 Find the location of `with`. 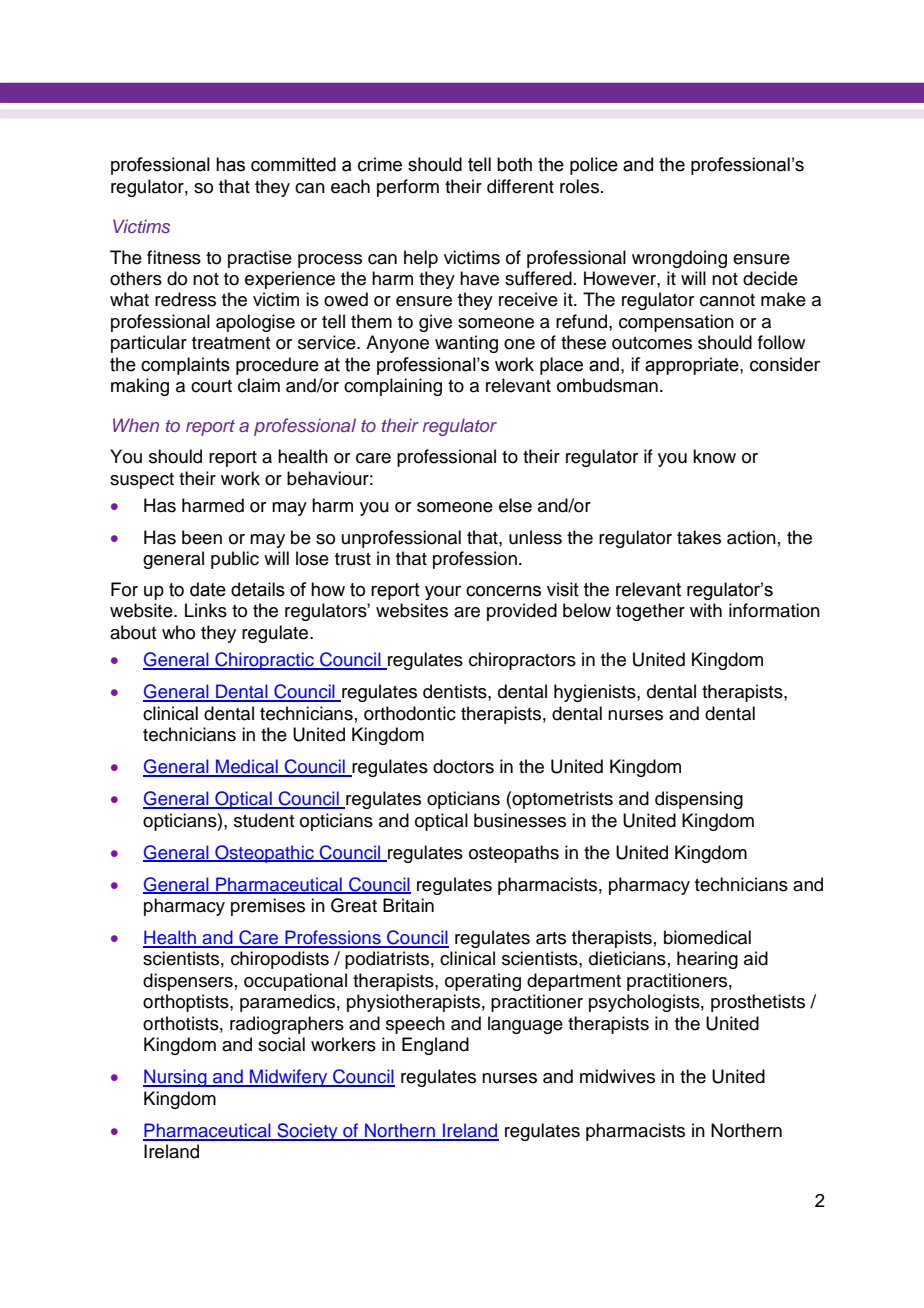

with is located at coordinates (706, 610).
